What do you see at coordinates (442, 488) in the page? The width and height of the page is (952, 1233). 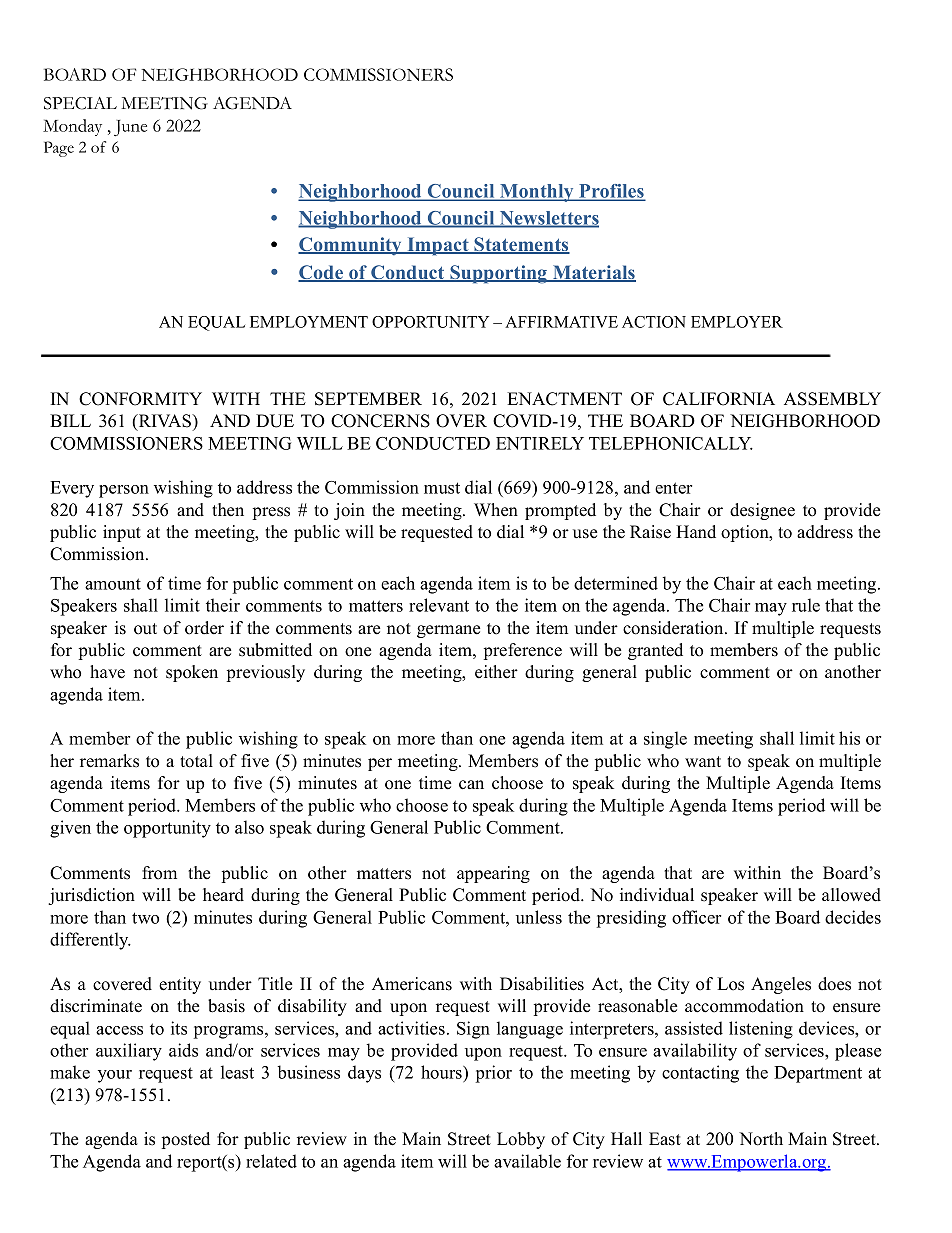 I see `must` at bounding box center [442, 488].
